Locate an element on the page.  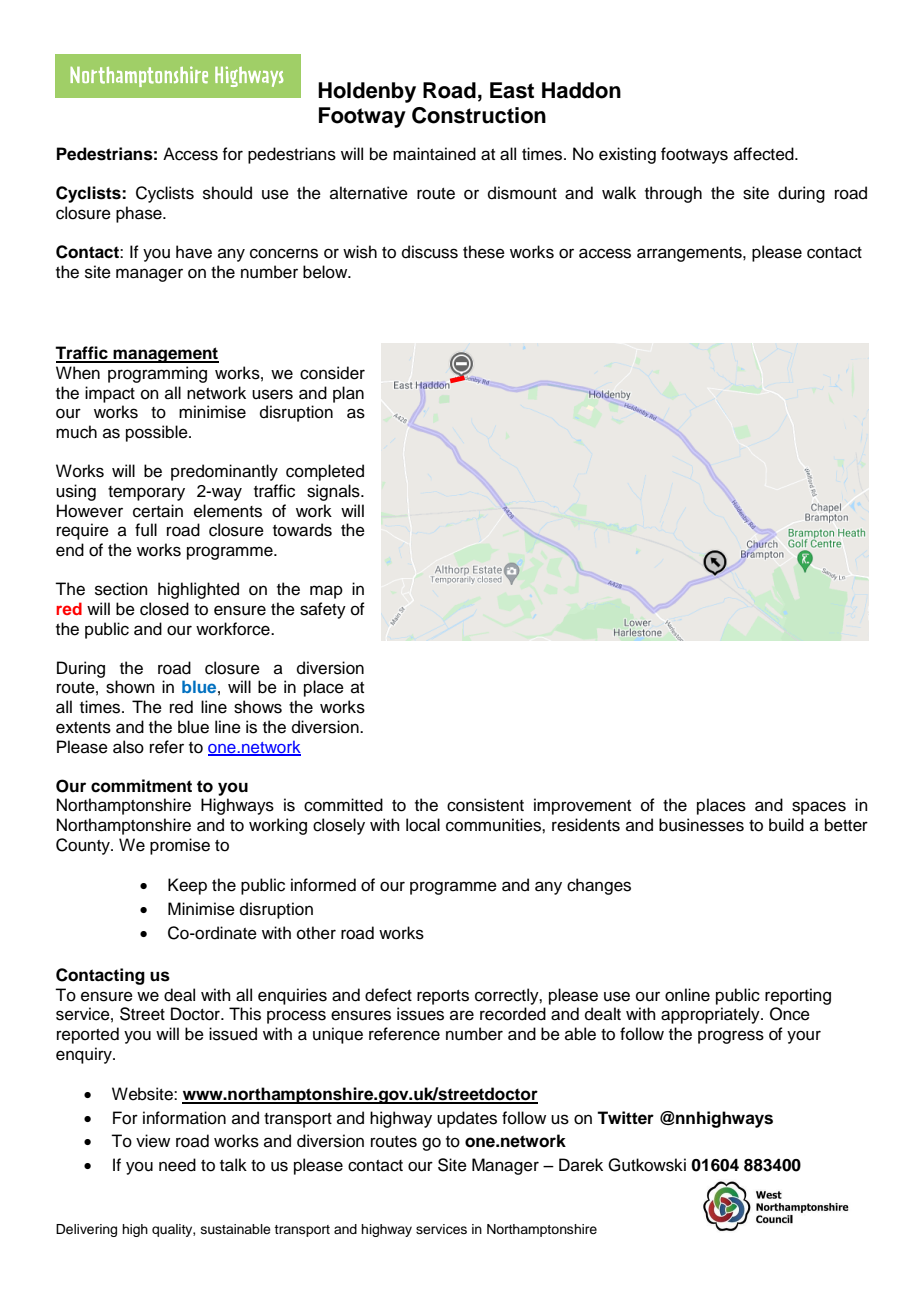
should is located at coordinates (227, 193).
